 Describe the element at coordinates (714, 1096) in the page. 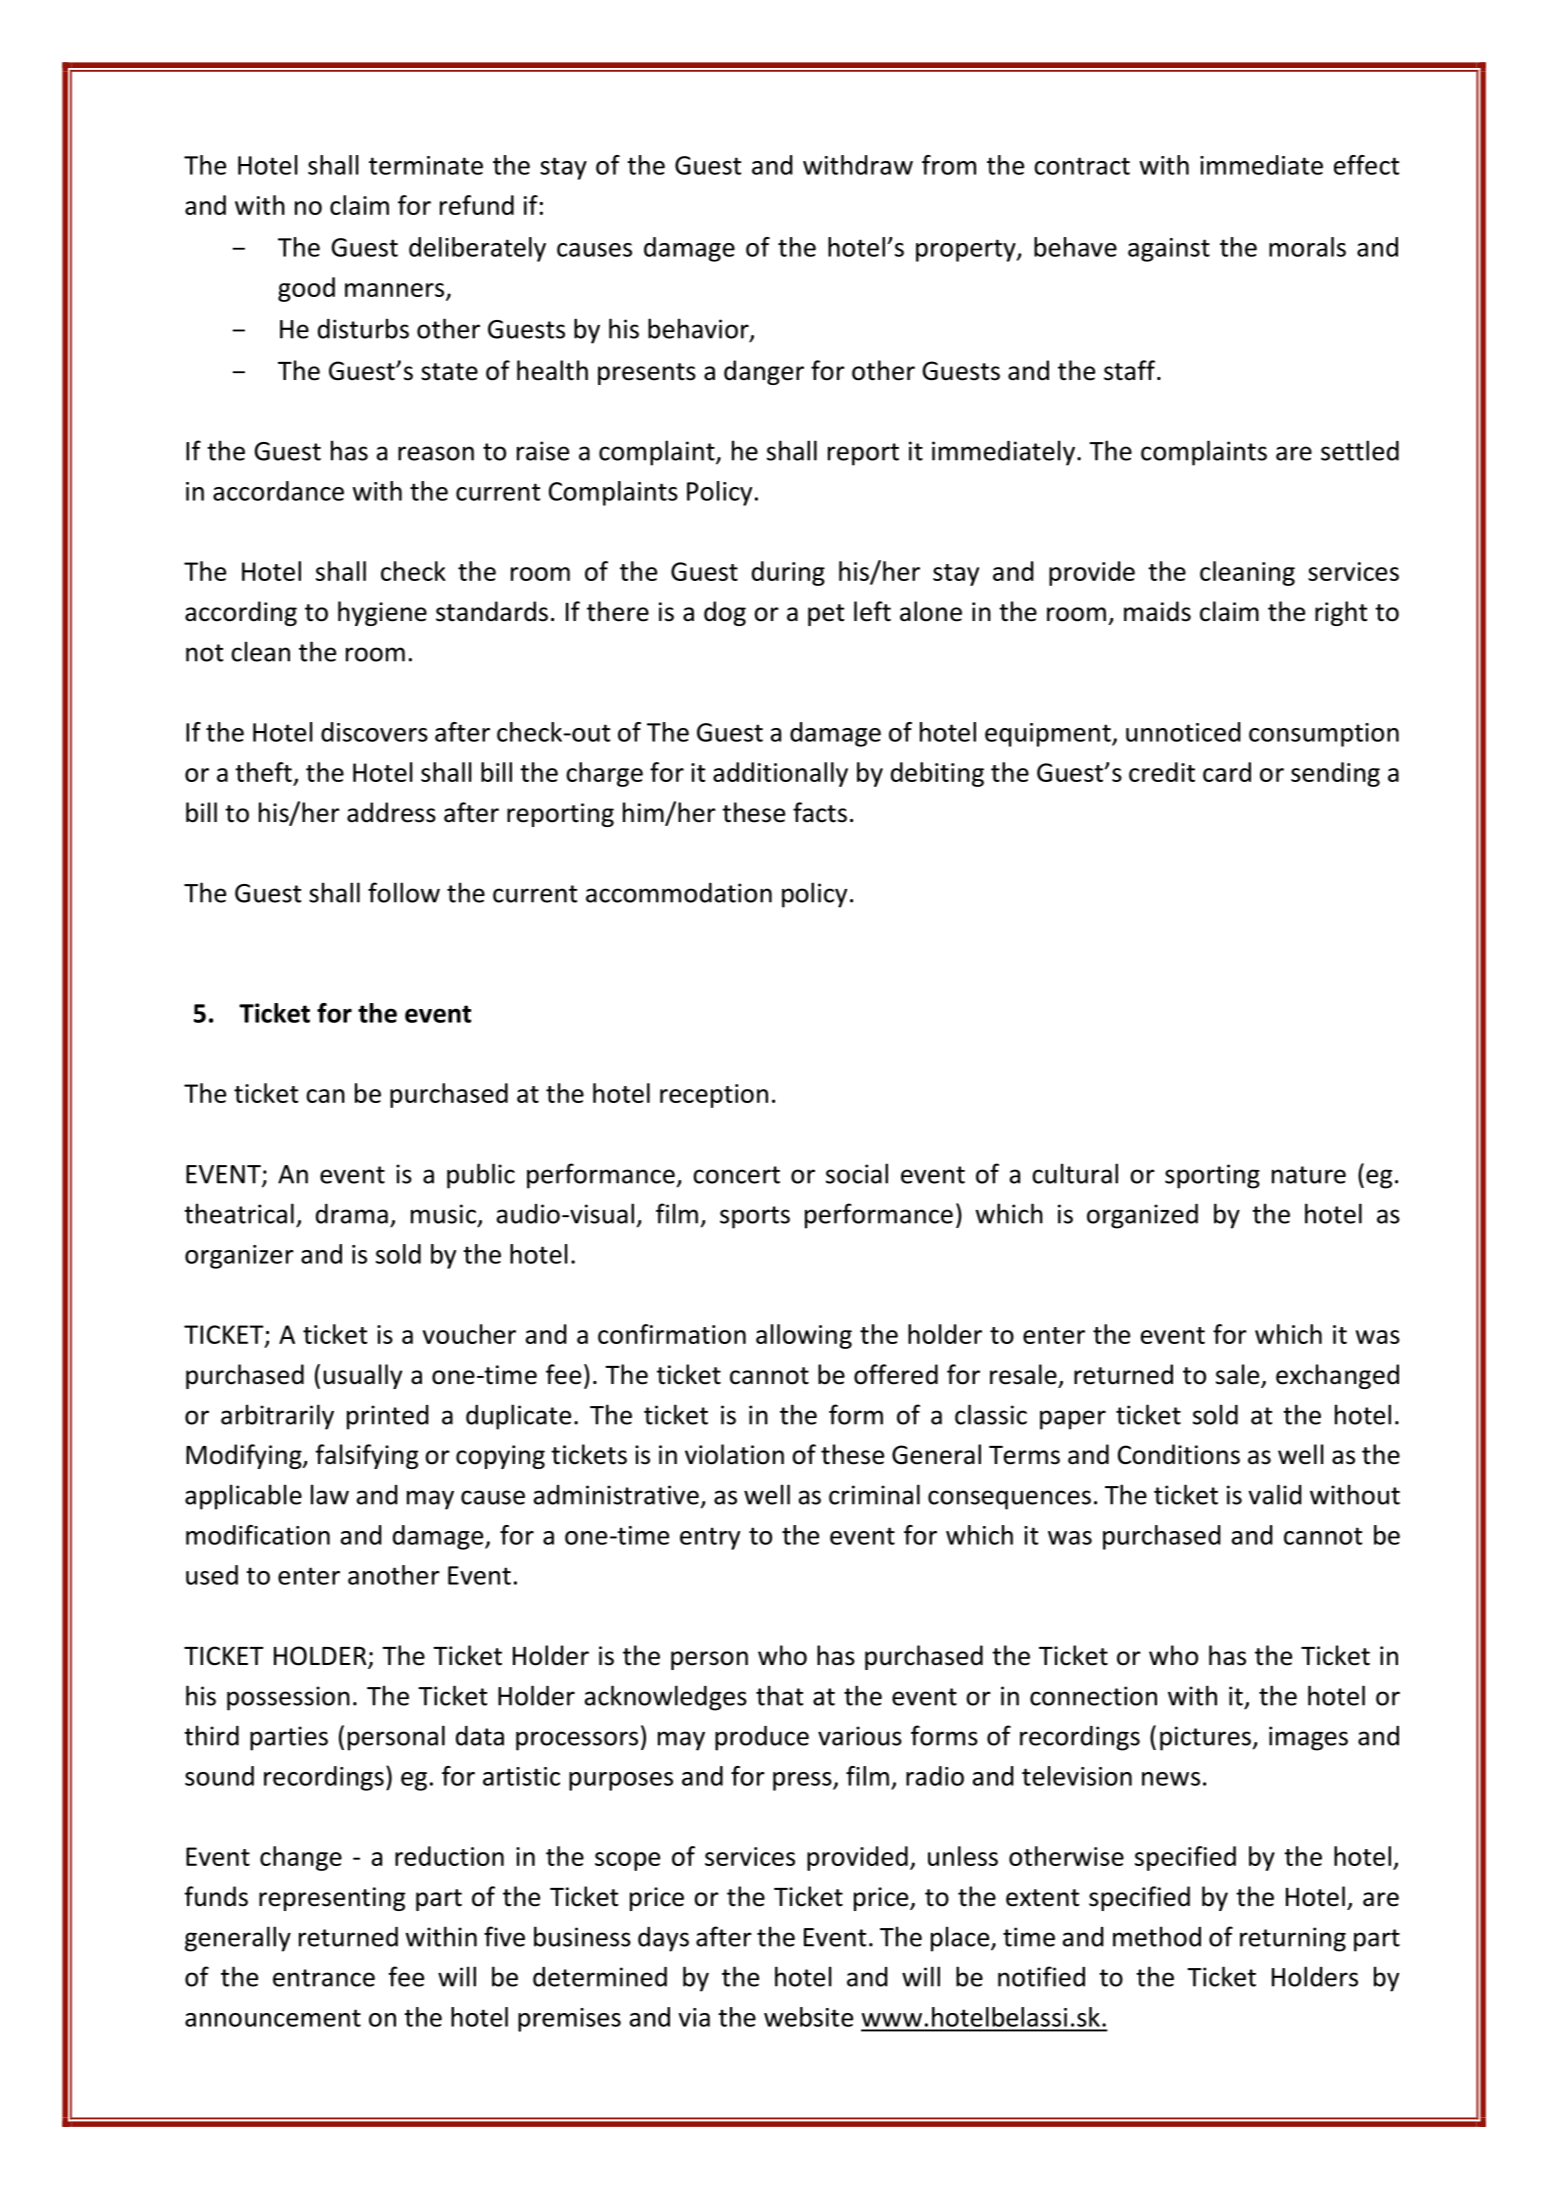

I see `reception` at that location.
